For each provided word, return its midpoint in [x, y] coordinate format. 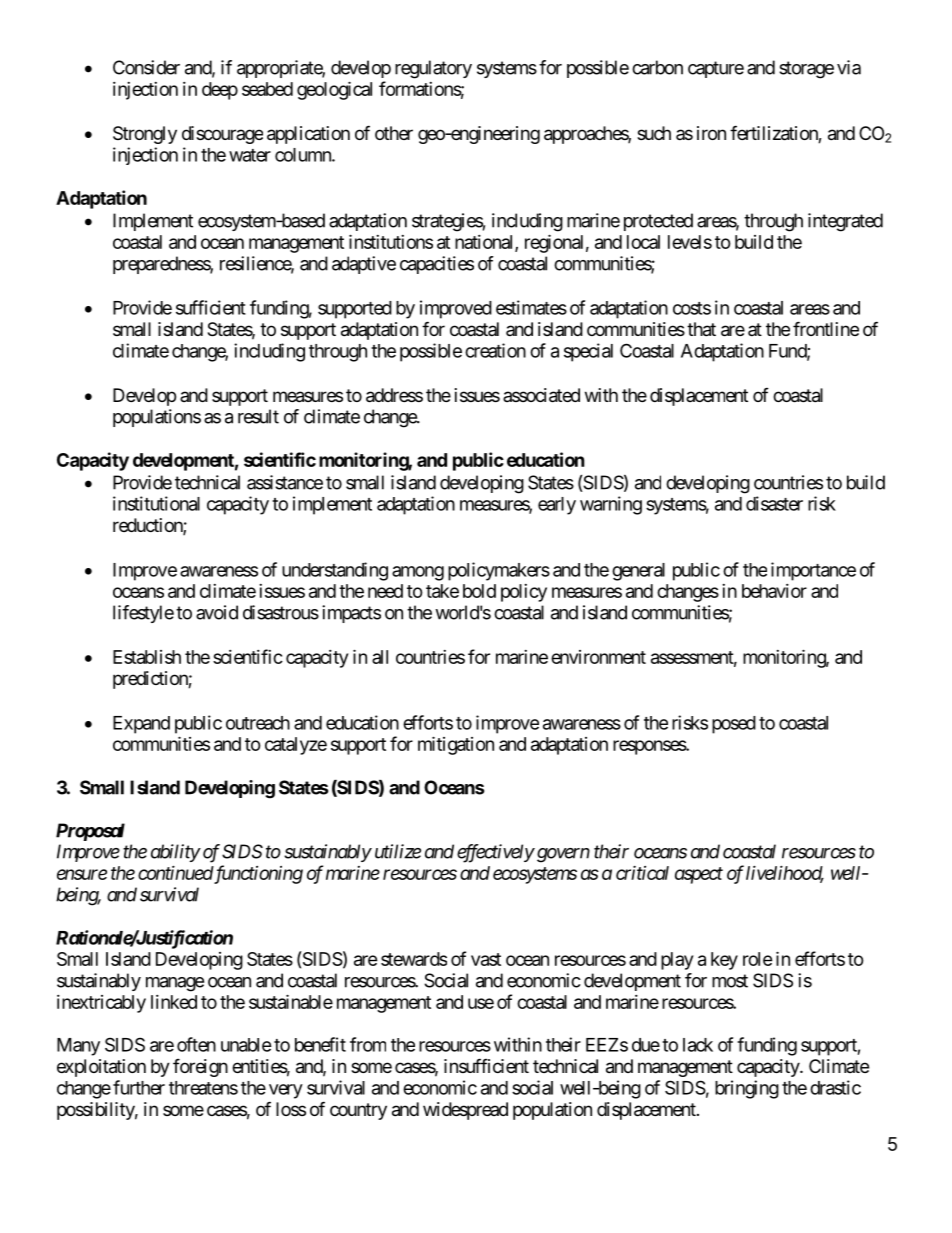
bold [479, 591]
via [849, 67]
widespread [465, 1111]
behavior [774, 591]
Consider [146, 67]
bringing [747, 1089]
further [139, 1087]
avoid [217, 612]
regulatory [433, 69]
